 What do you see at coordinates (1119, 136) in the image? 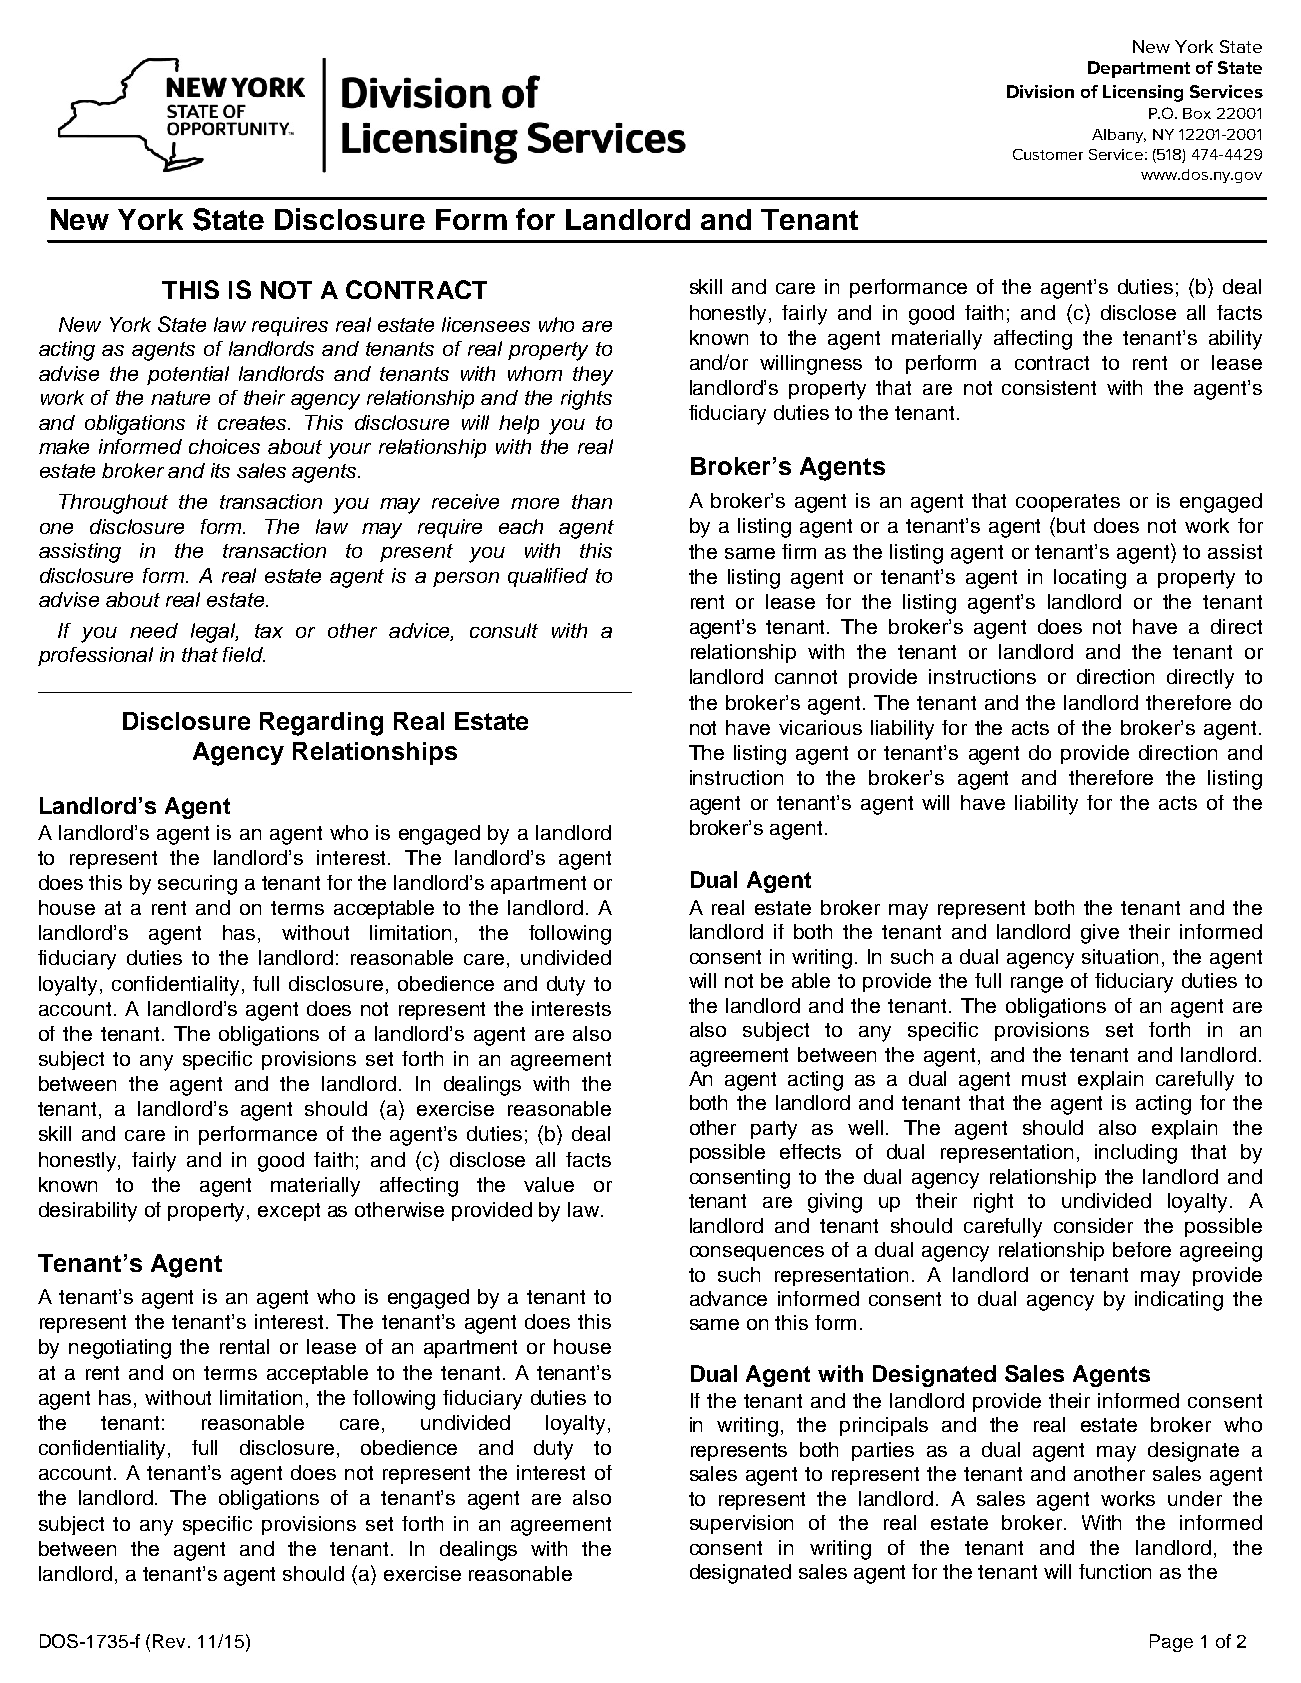
I see `Albany` at bounding box center [1119, 136].
